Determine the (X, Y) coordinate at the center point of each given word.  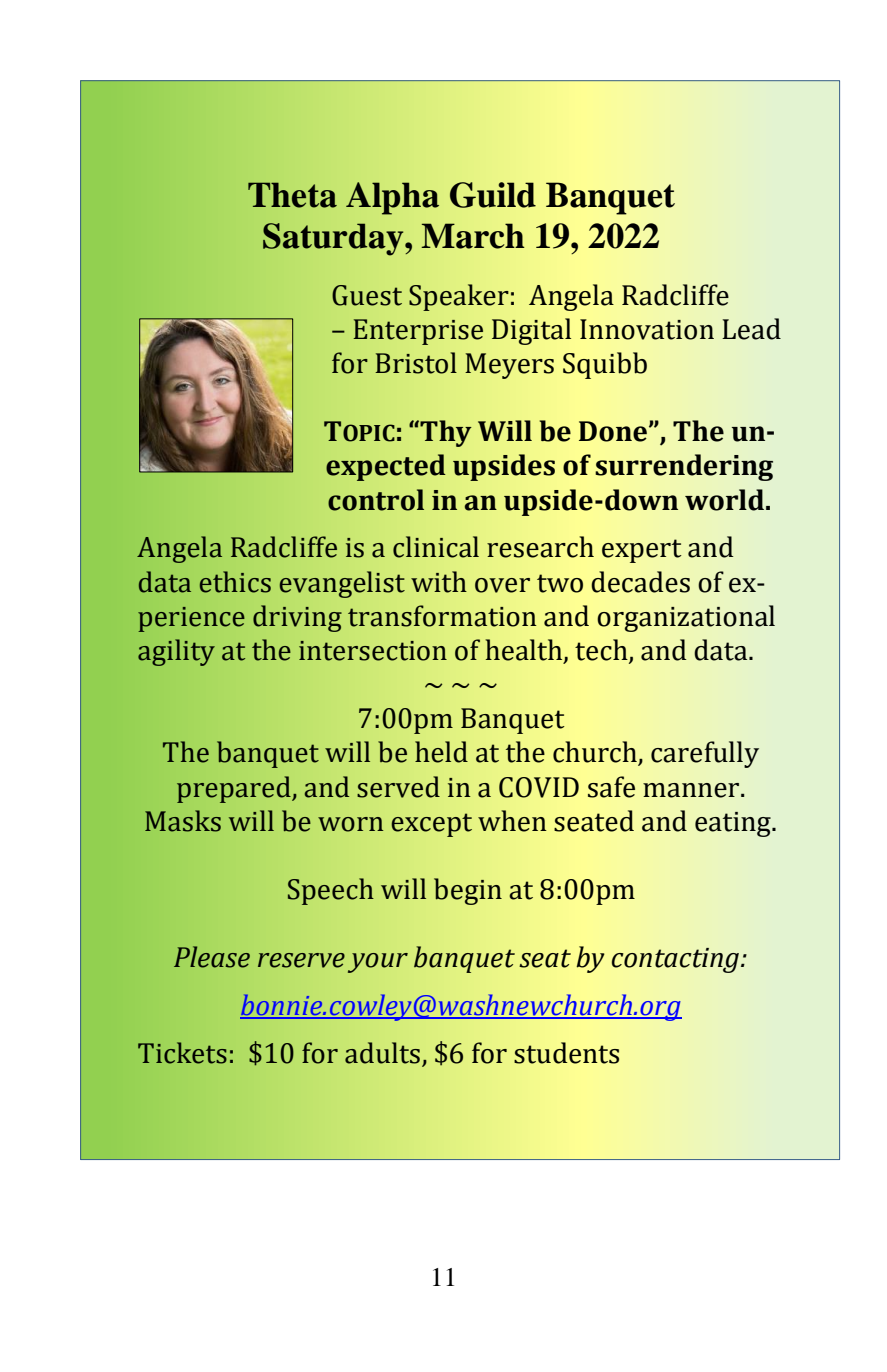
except (431, 825)
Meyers (509, 366)
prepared (235, 789)
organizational (686, 618)
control (376, 500)
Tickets (182, 1053)
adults (384, 1054)
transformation (442, 616)
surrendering (684, 467)
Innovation (647, 329)
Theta (292, 195)
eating (734, 824)
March (472, 236)
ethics (235, 582)
